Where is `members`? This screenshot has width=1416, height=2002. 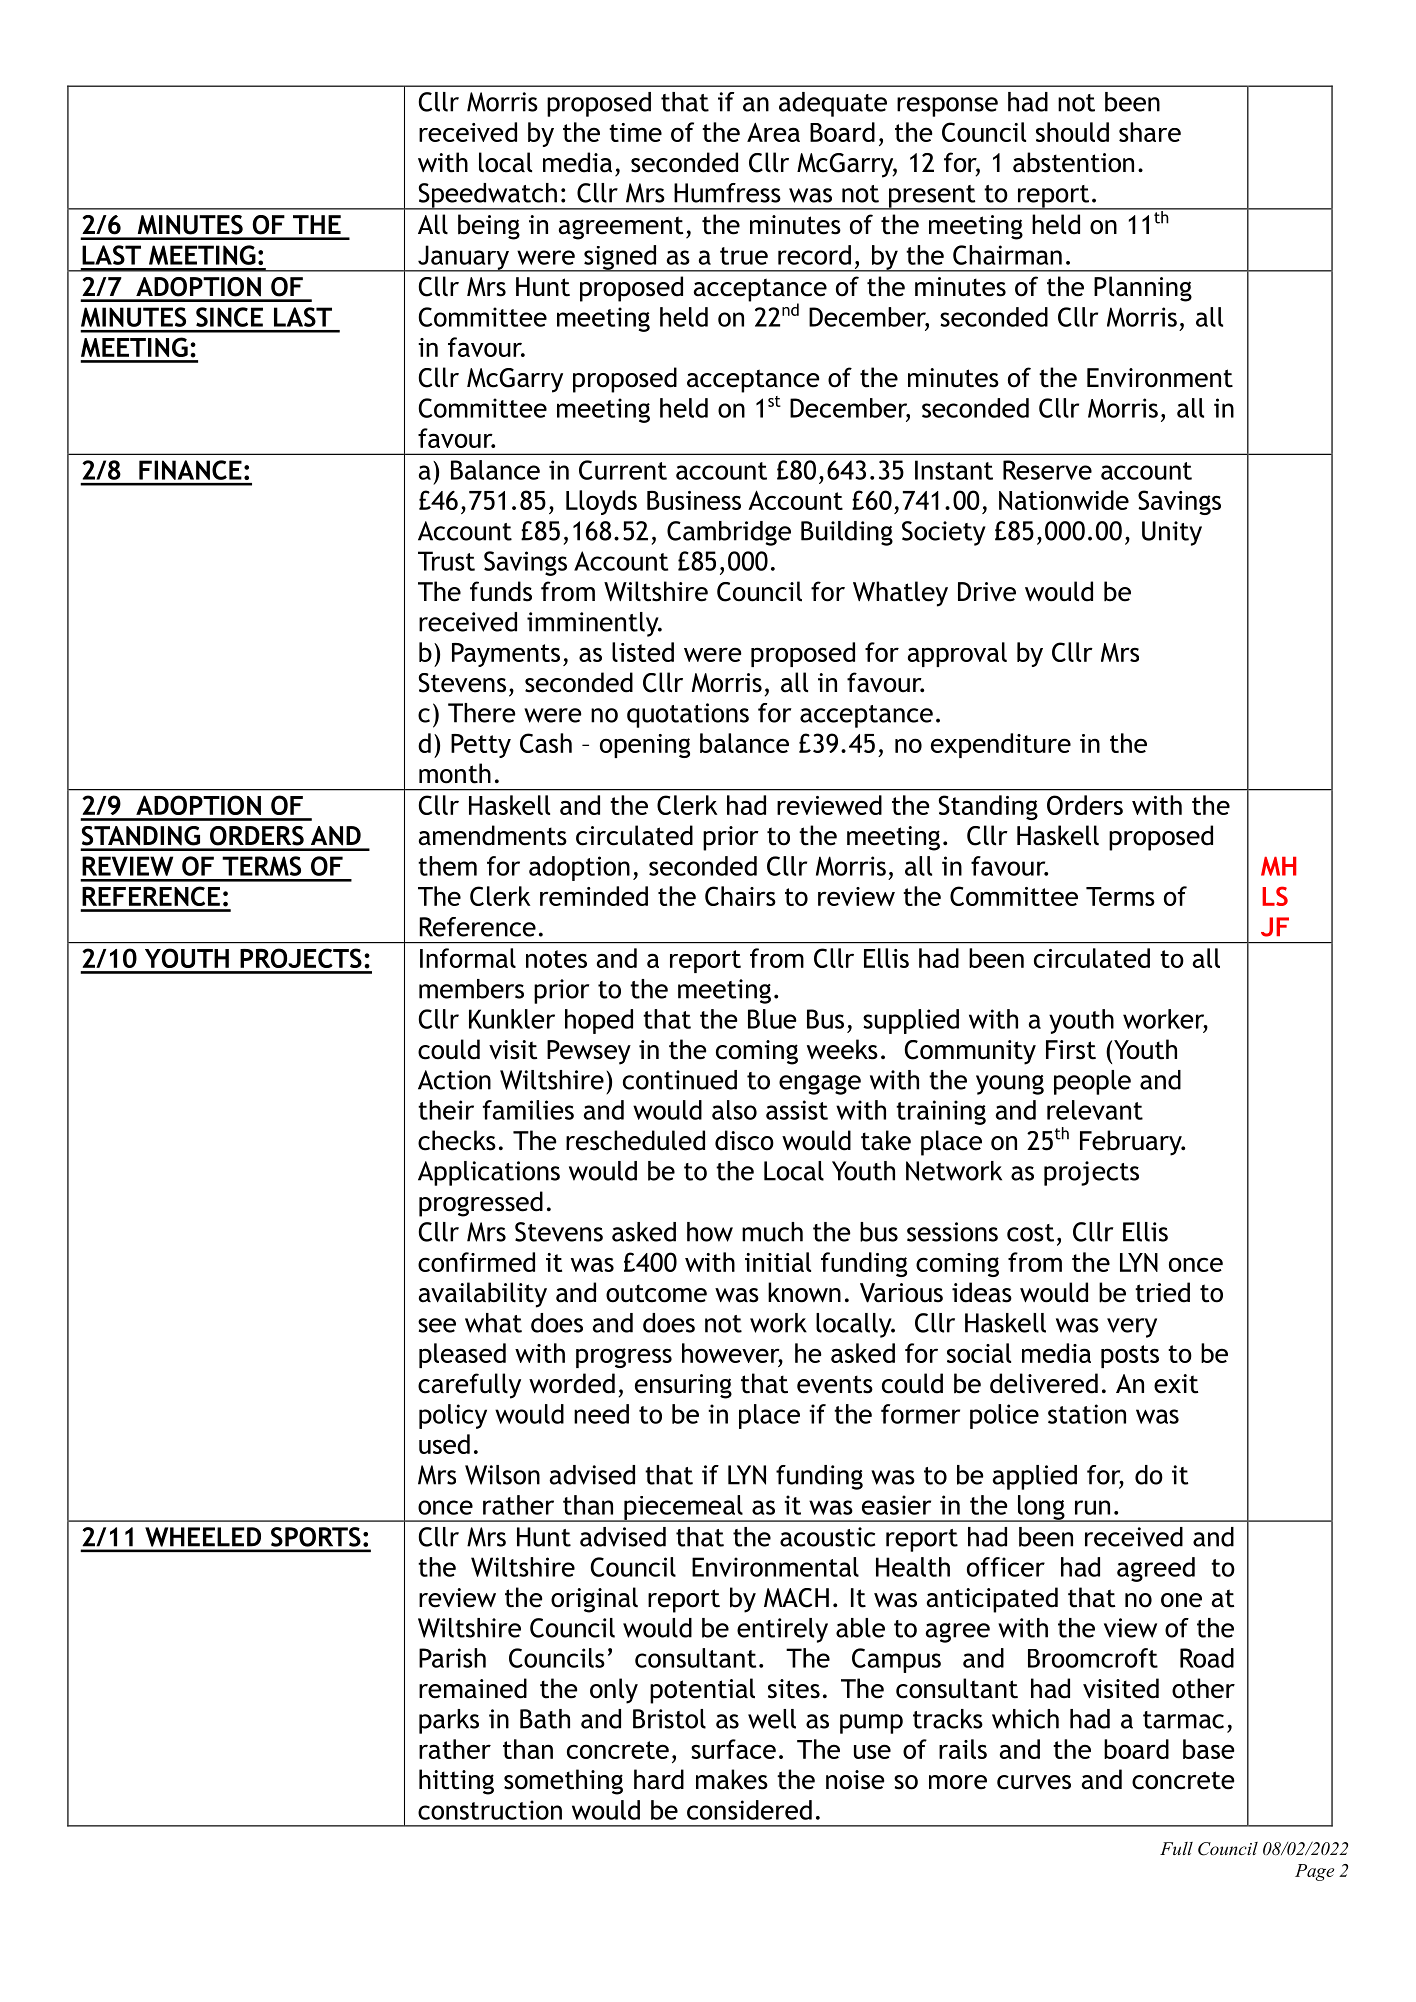 members is located at coordinates (471, 989).
